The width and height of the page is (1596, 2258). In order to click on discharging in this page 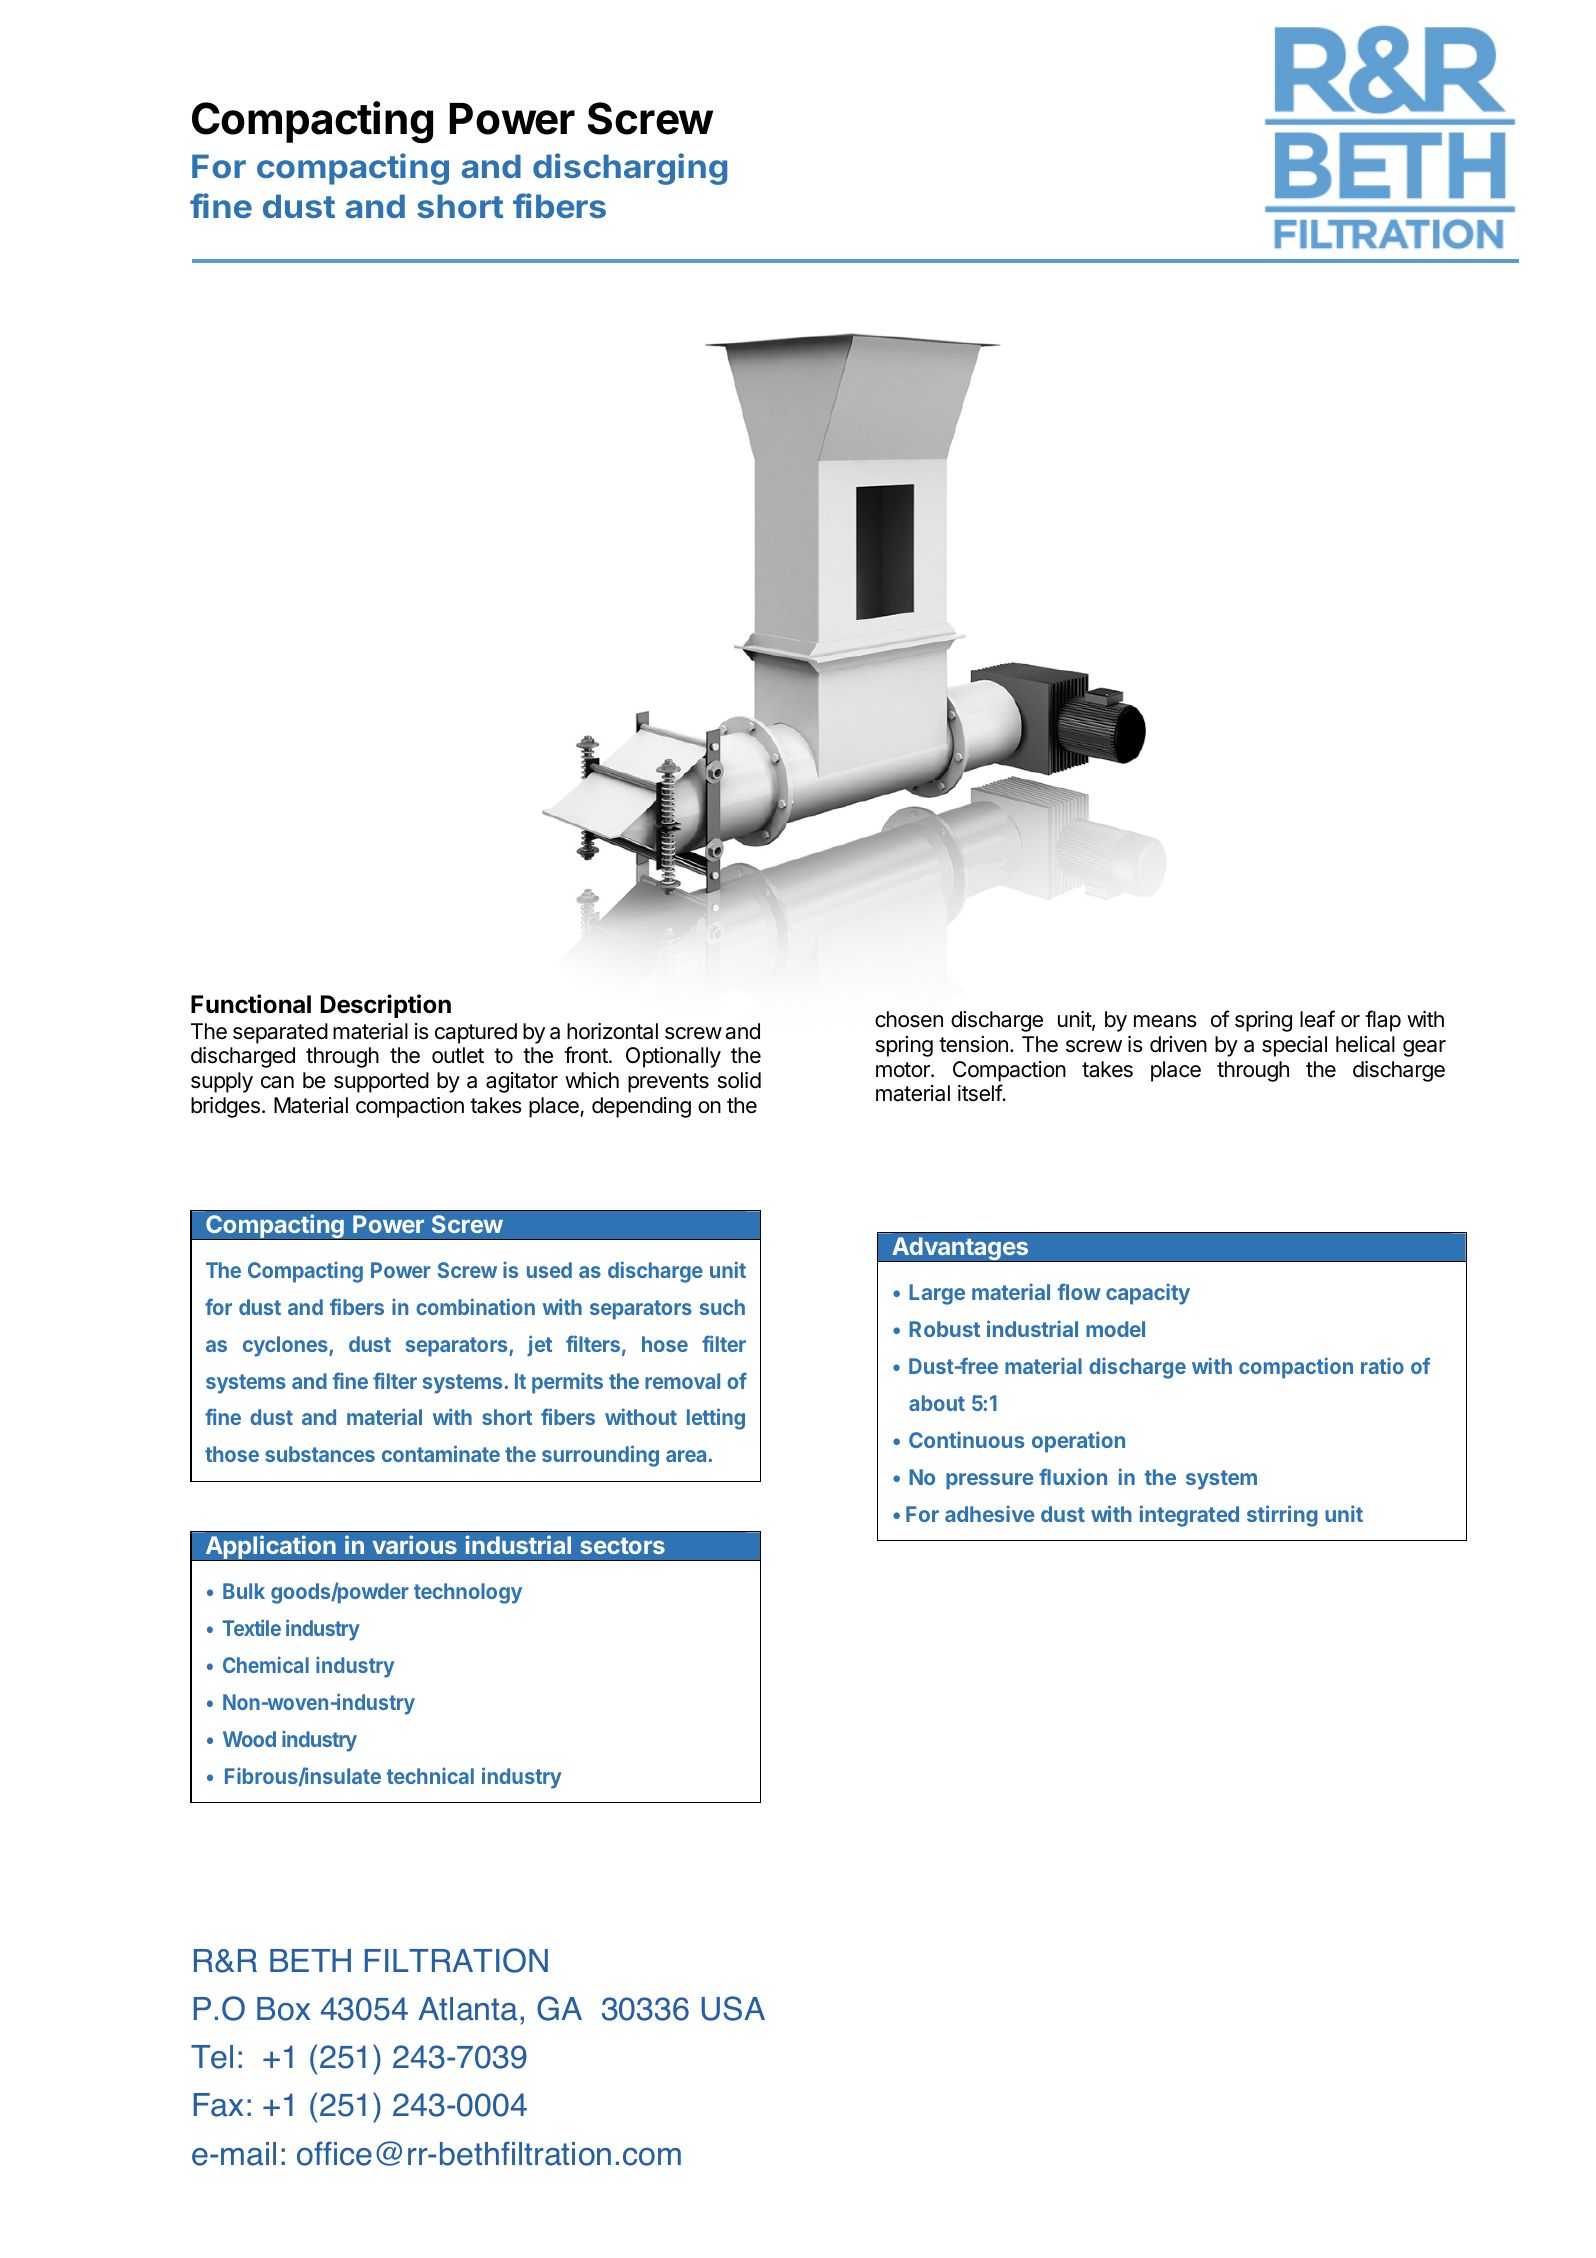, I will do `click(630, 169)`.
